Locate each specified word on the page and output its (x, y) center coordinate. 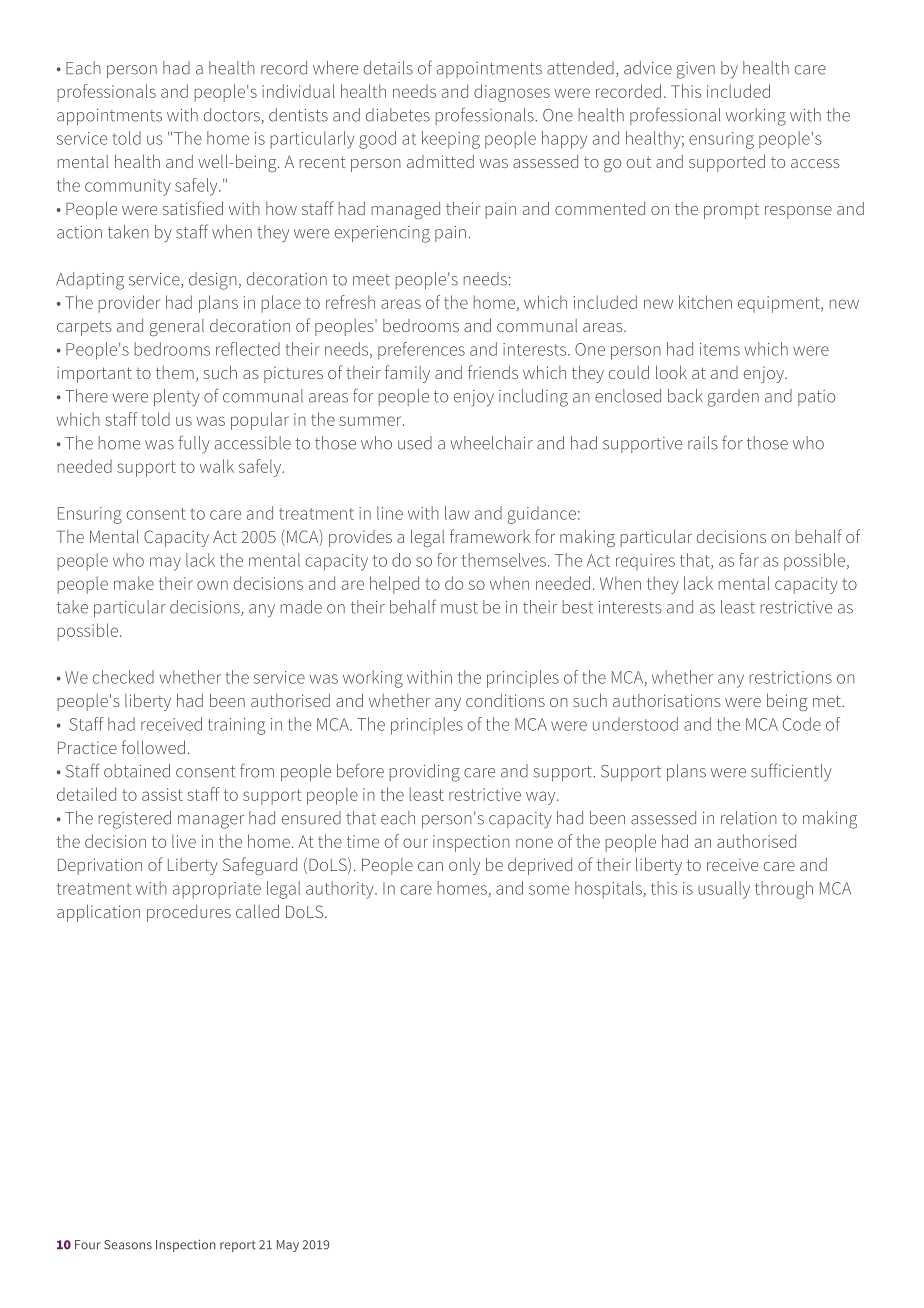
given (696, 70)
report (238, 1246)
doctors (233, 116)
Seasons (128, 1245)
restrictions (791, 677)
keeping (451, 140)
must (459, 608)
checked (123, 677)
